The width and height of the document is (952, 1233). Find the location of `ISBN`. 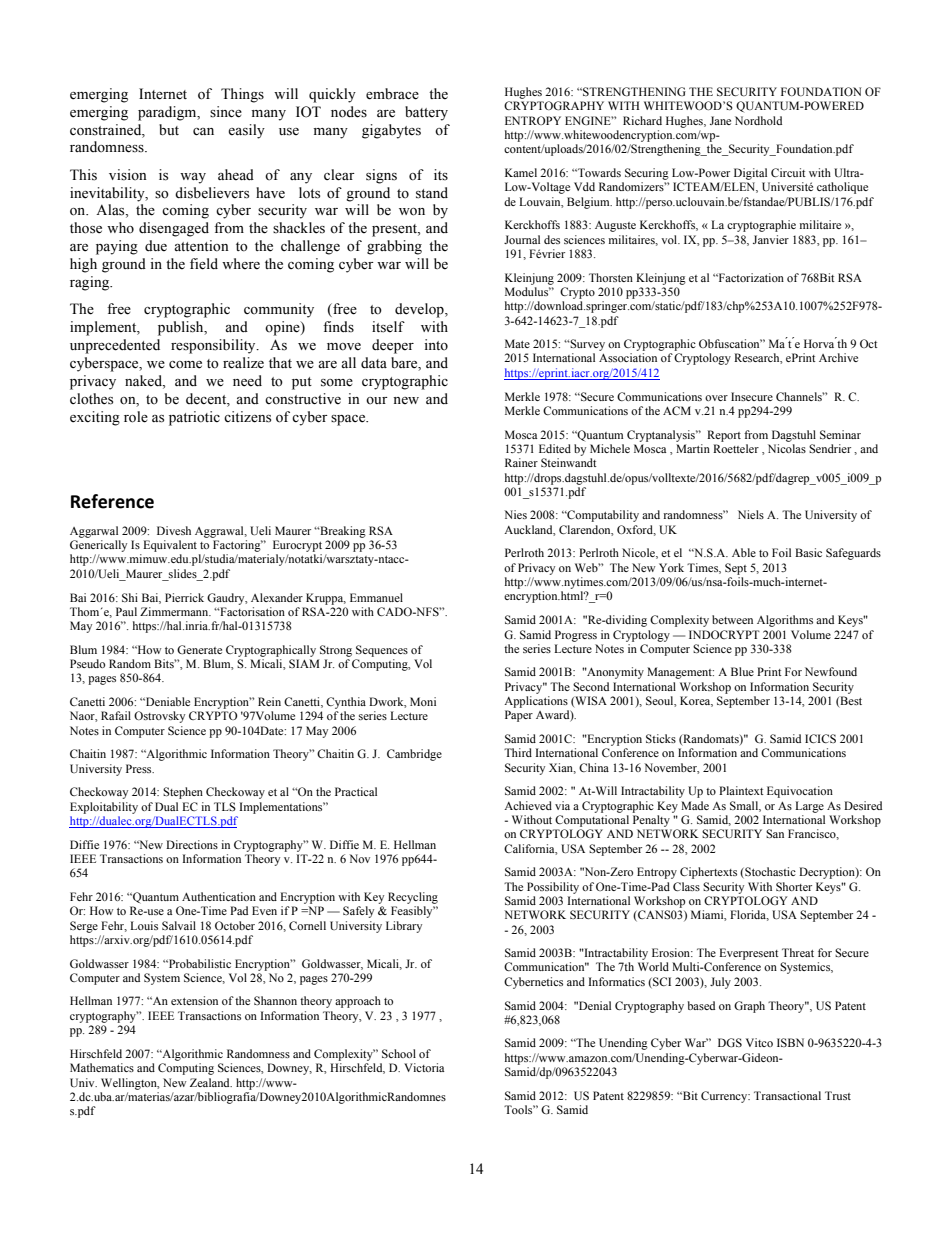

ISBN is located at coordinates (790, 1042).
